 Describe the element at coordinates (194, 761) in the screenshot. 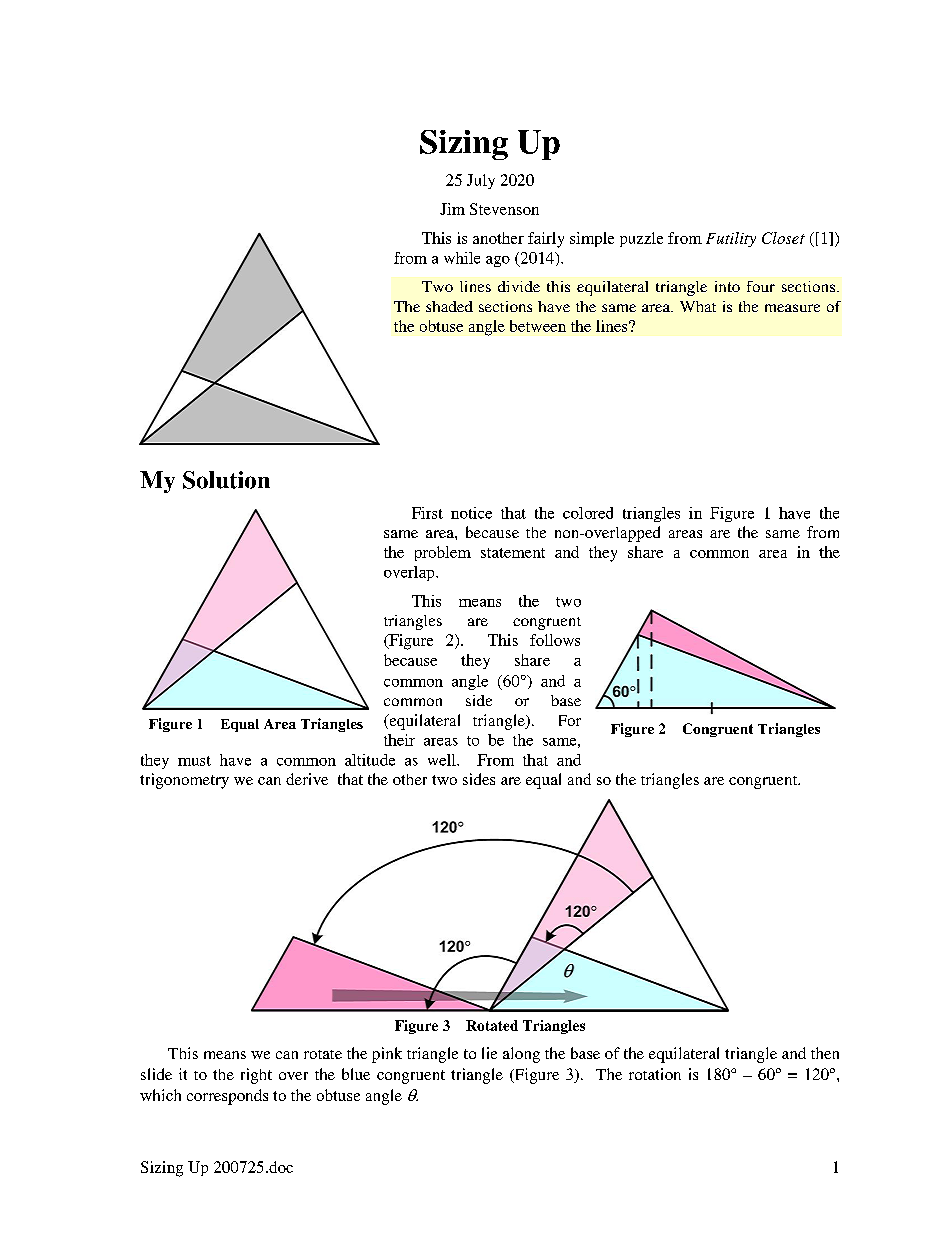

I see `must` at that location.
